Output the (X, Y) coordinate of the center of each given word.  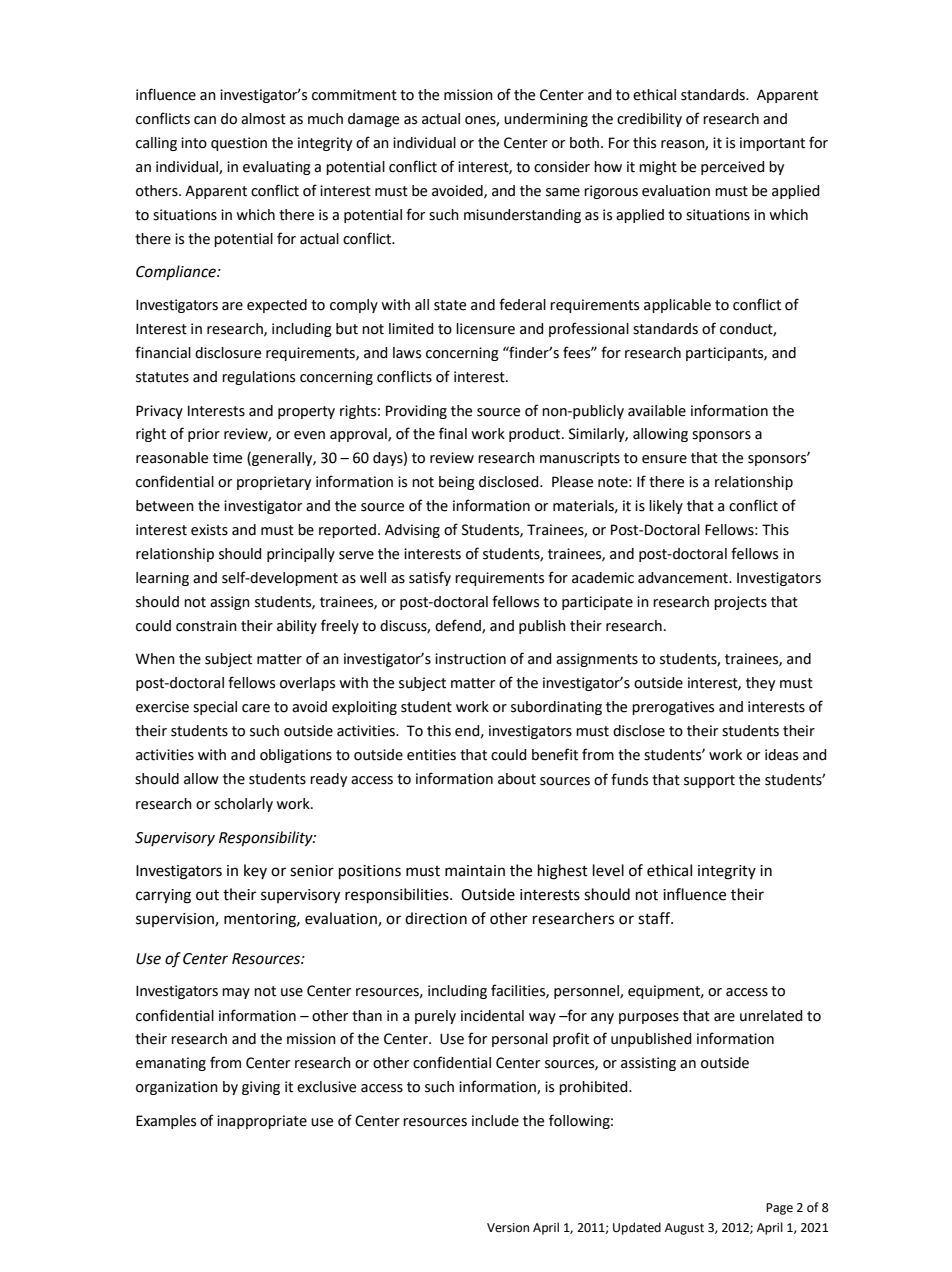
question (239, 144)
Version (508, 1228)
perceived (733, 168)
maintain (475, 871)
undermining (546, 120)
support (709, 781)
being (457, 483)
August (684, 1229)
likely (666, 507)
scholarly (243, 805)
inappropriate (262, 1122)
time (227, 458)
